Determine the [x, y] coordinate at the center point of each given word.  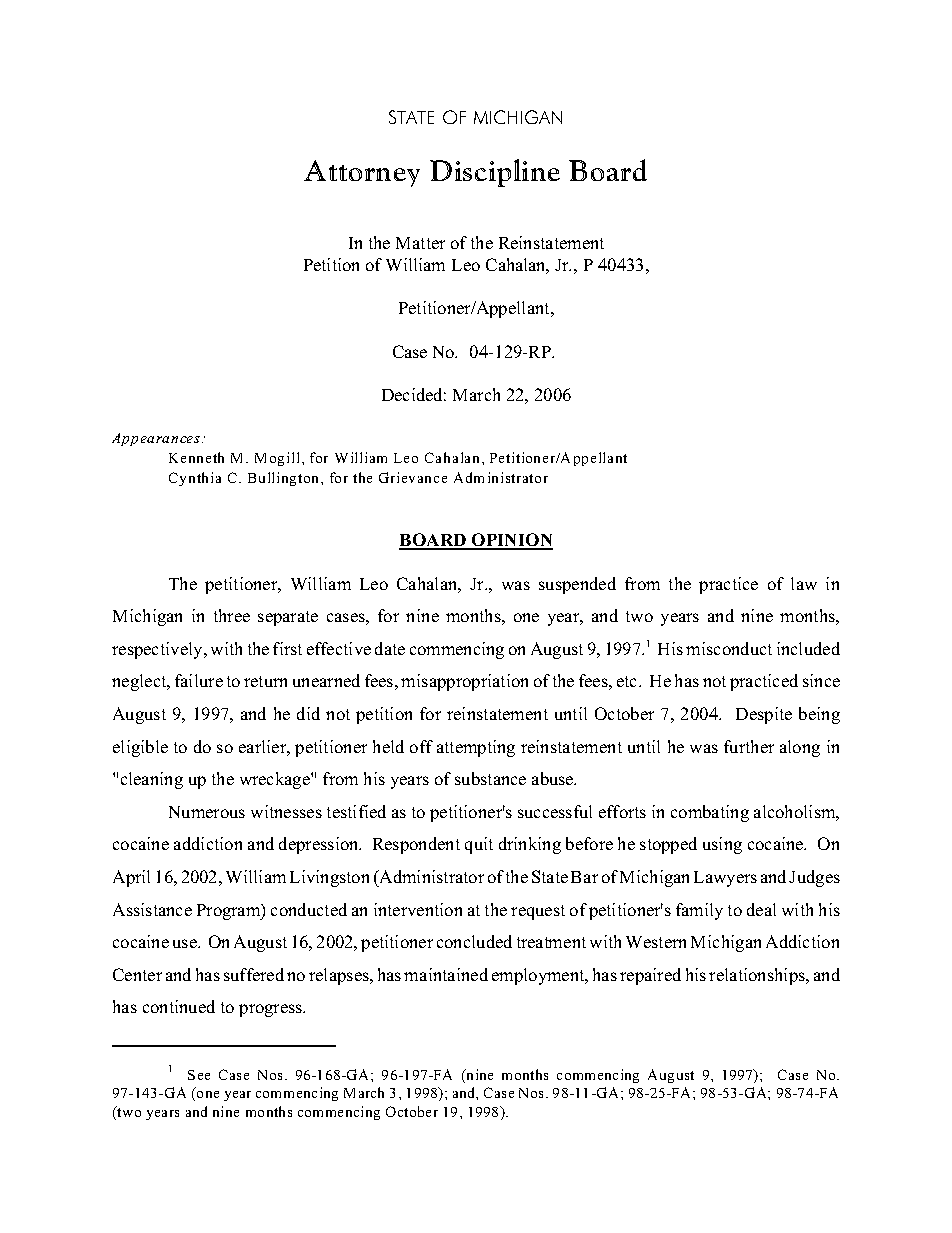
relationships [758, 976]
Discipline [495, 173]
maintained [446, 974]
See [199, 1075]
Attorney [362, 173]
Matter [420, 243]
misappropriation [464, 682]
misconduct [729, 648]
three [232, 615]
